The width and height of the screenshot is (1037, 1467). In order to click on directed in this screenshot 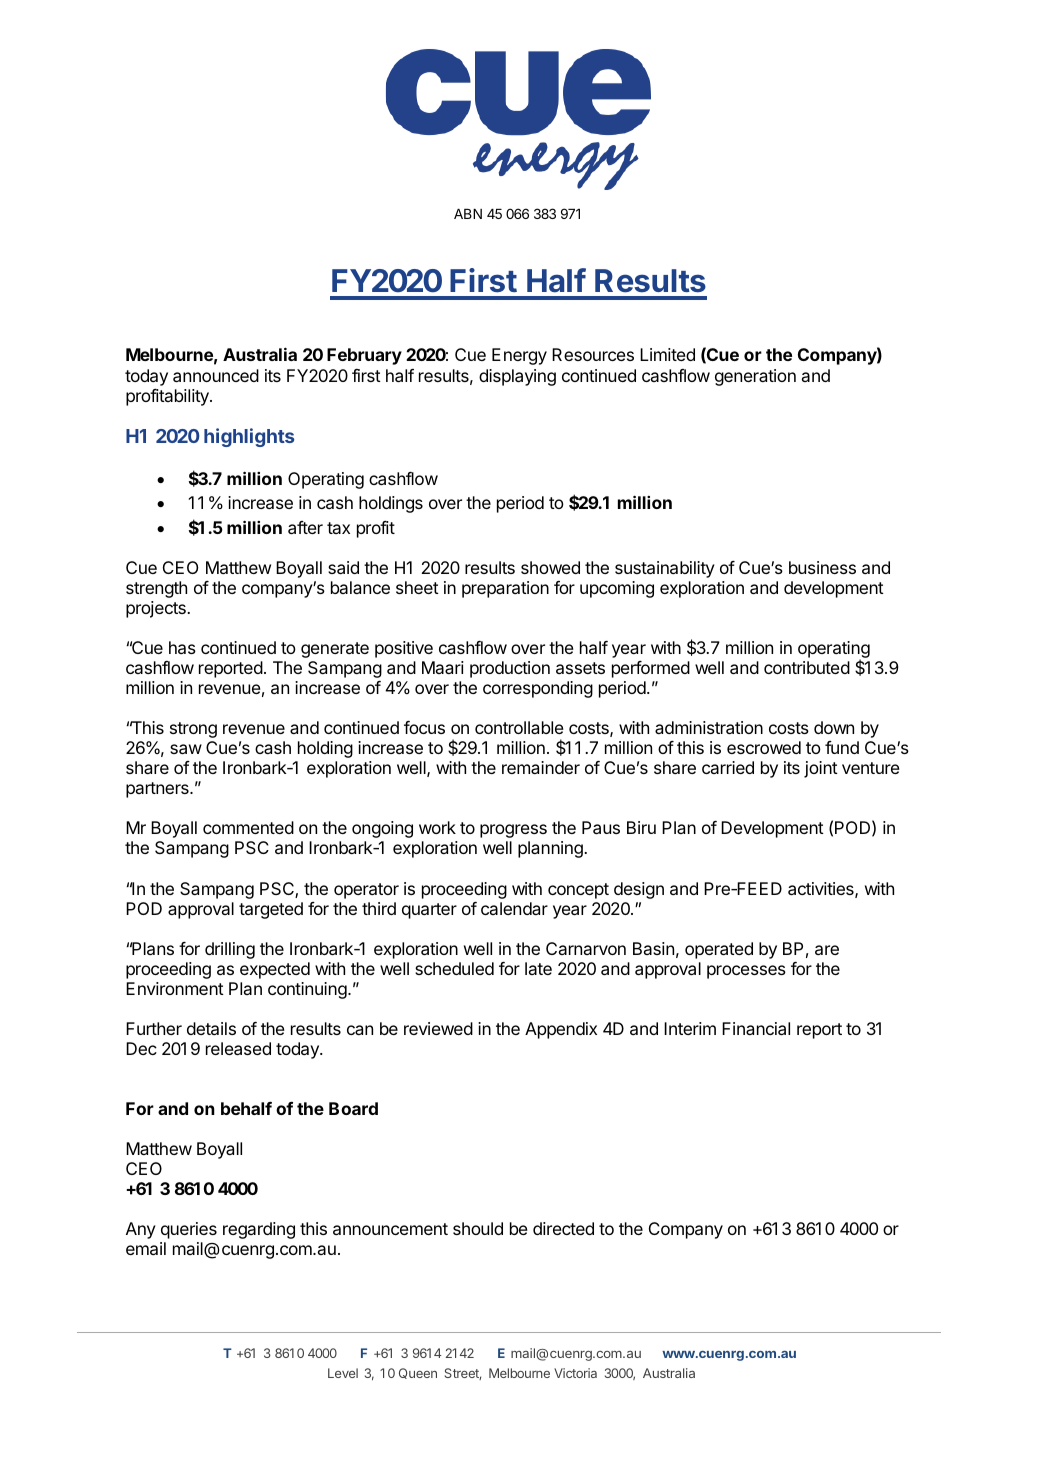, I will do `click(563, 1228)`.
